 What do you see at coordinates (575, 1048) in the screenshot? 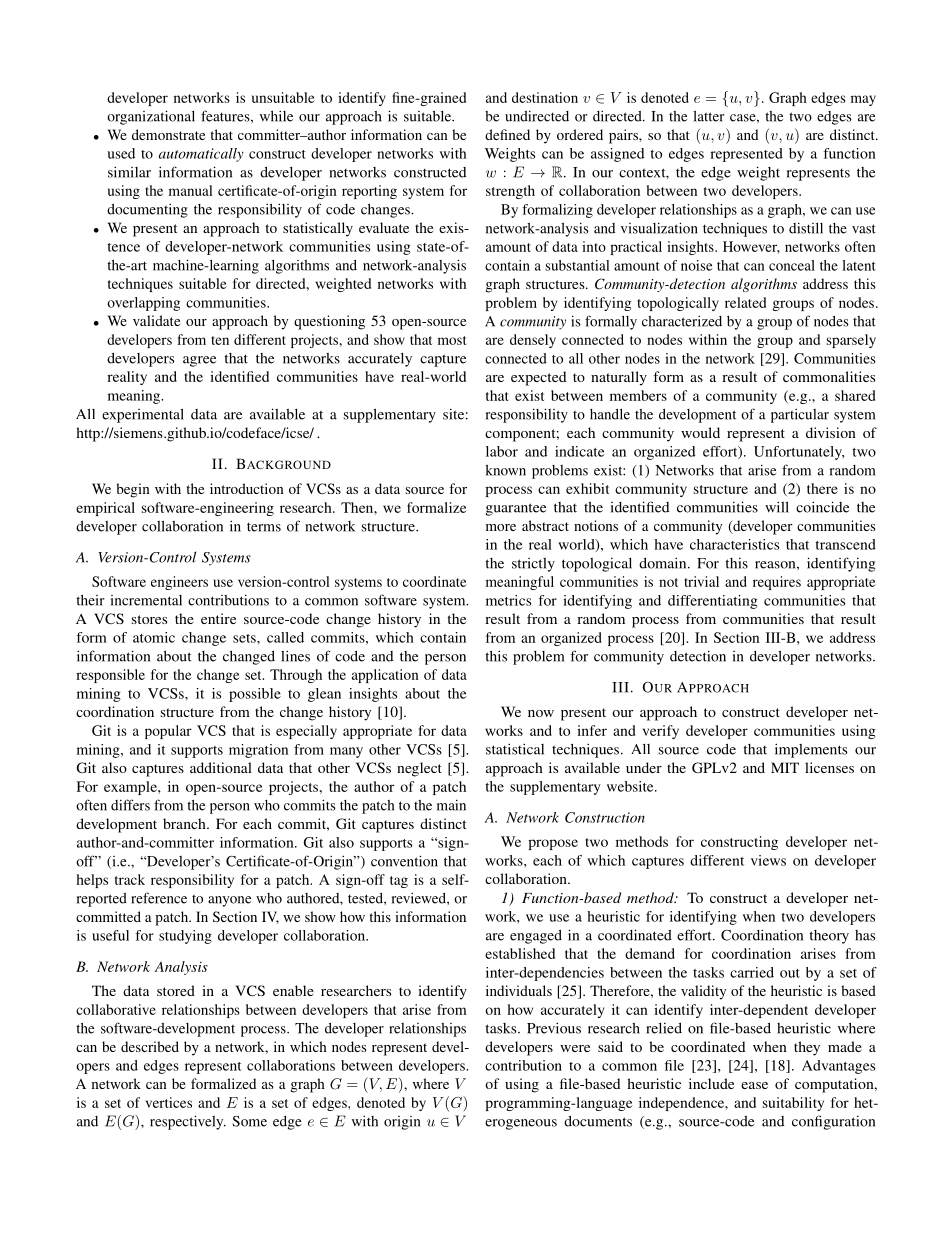
I see `were` at bounding box center [575, 1048].
